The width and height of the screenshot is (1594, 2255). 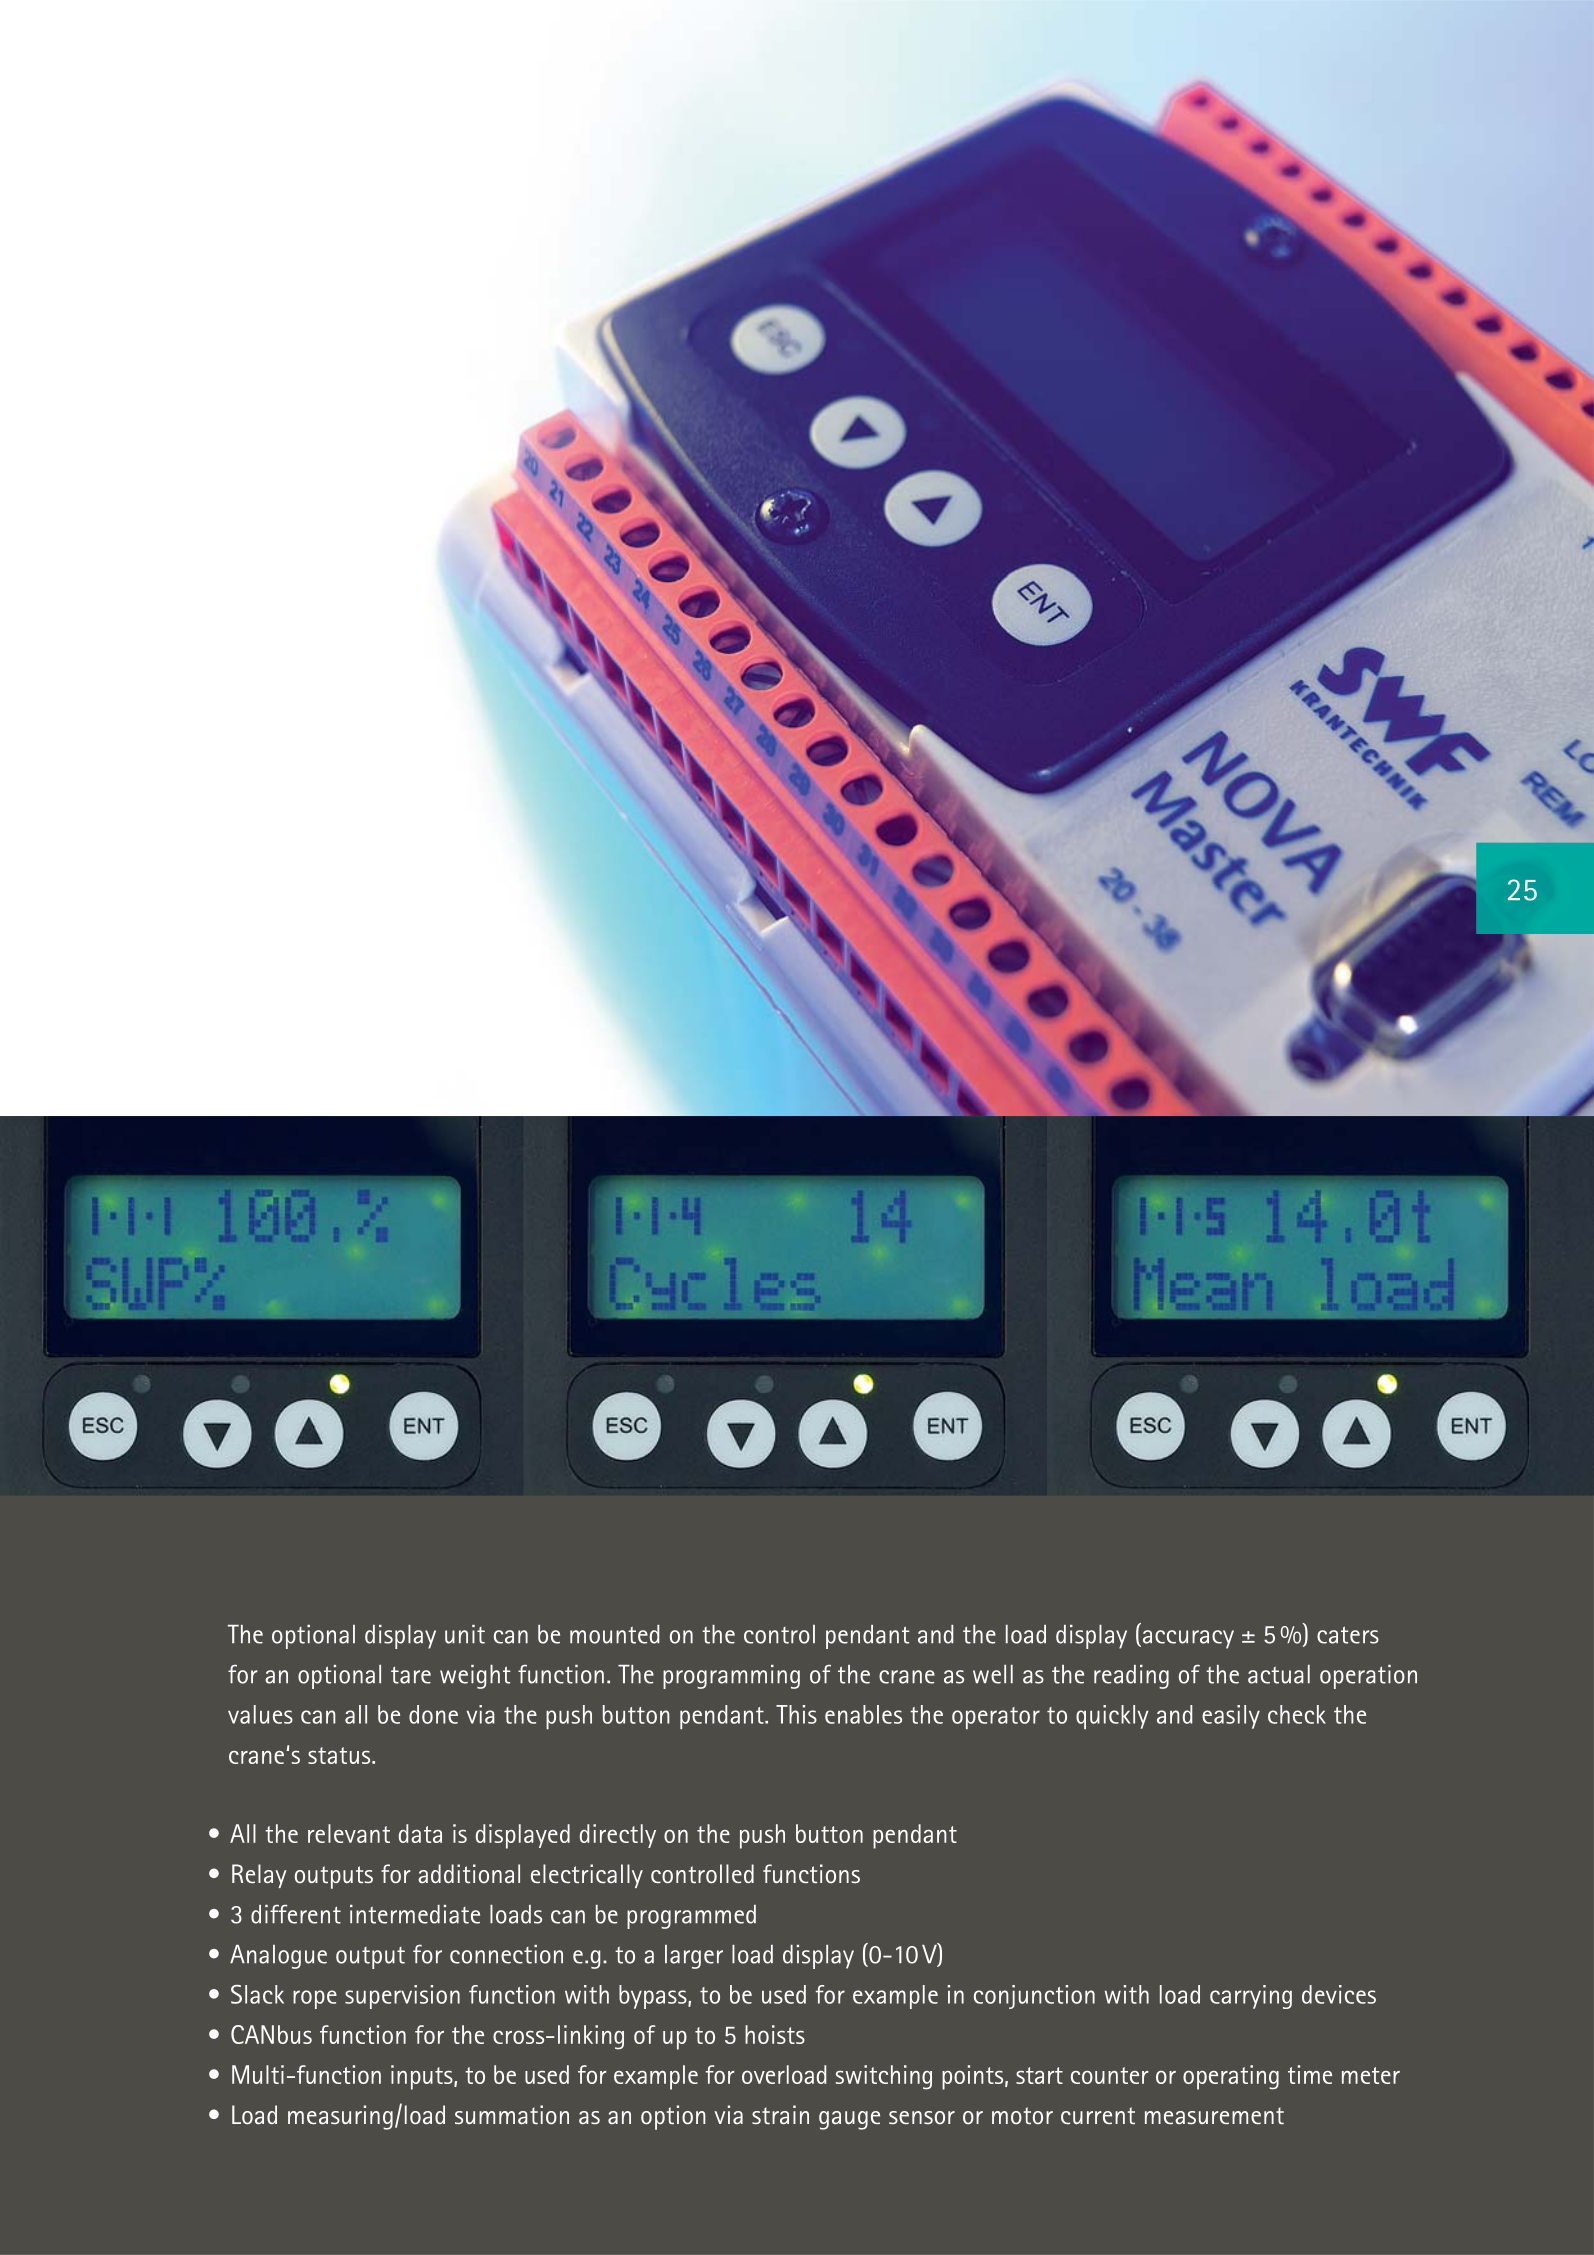 I want to click on programming, so click(x=731, y=1677).
